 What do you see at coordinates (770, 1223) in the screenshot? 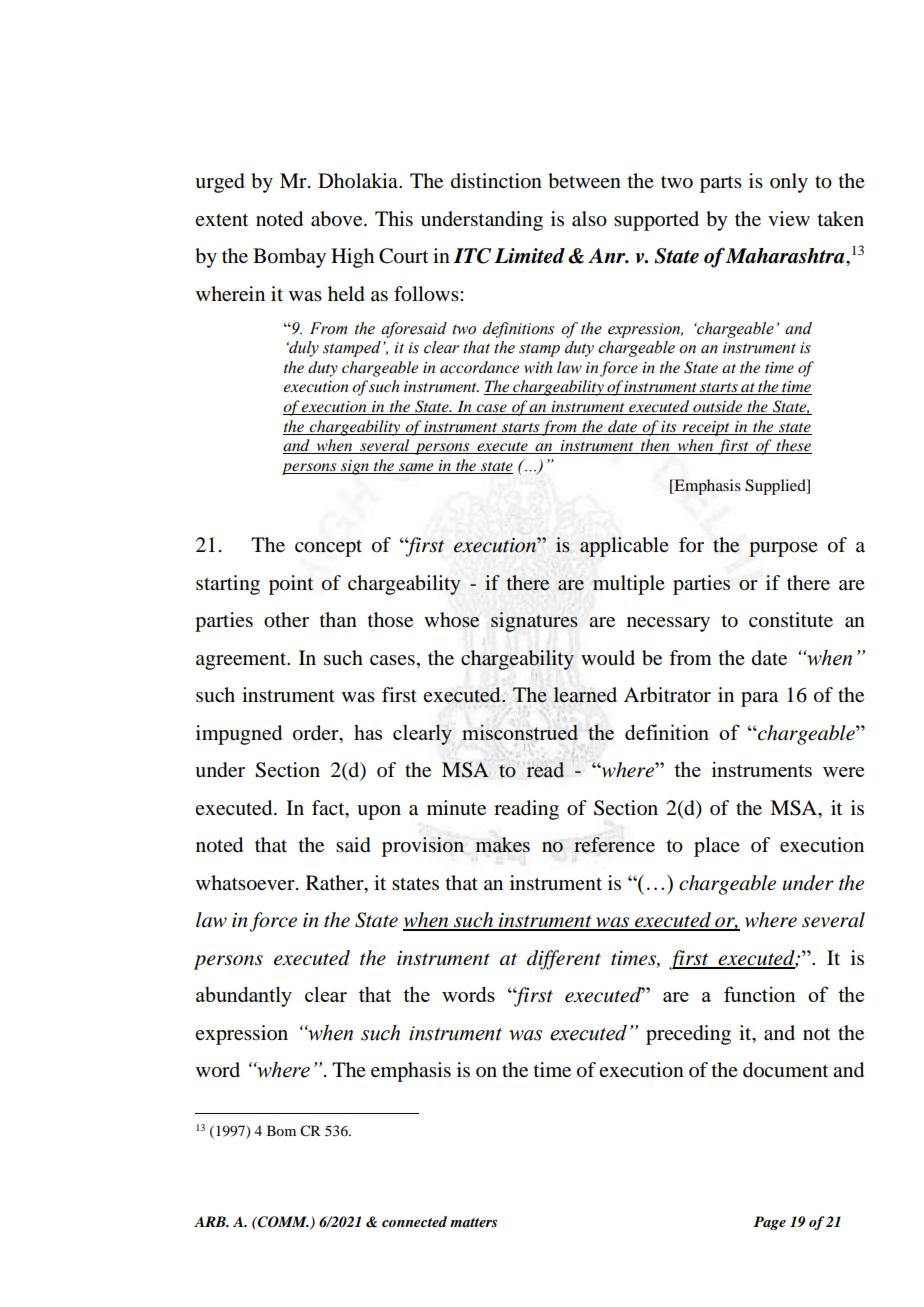
I see `Page` at bounding box center [770, 1223].
